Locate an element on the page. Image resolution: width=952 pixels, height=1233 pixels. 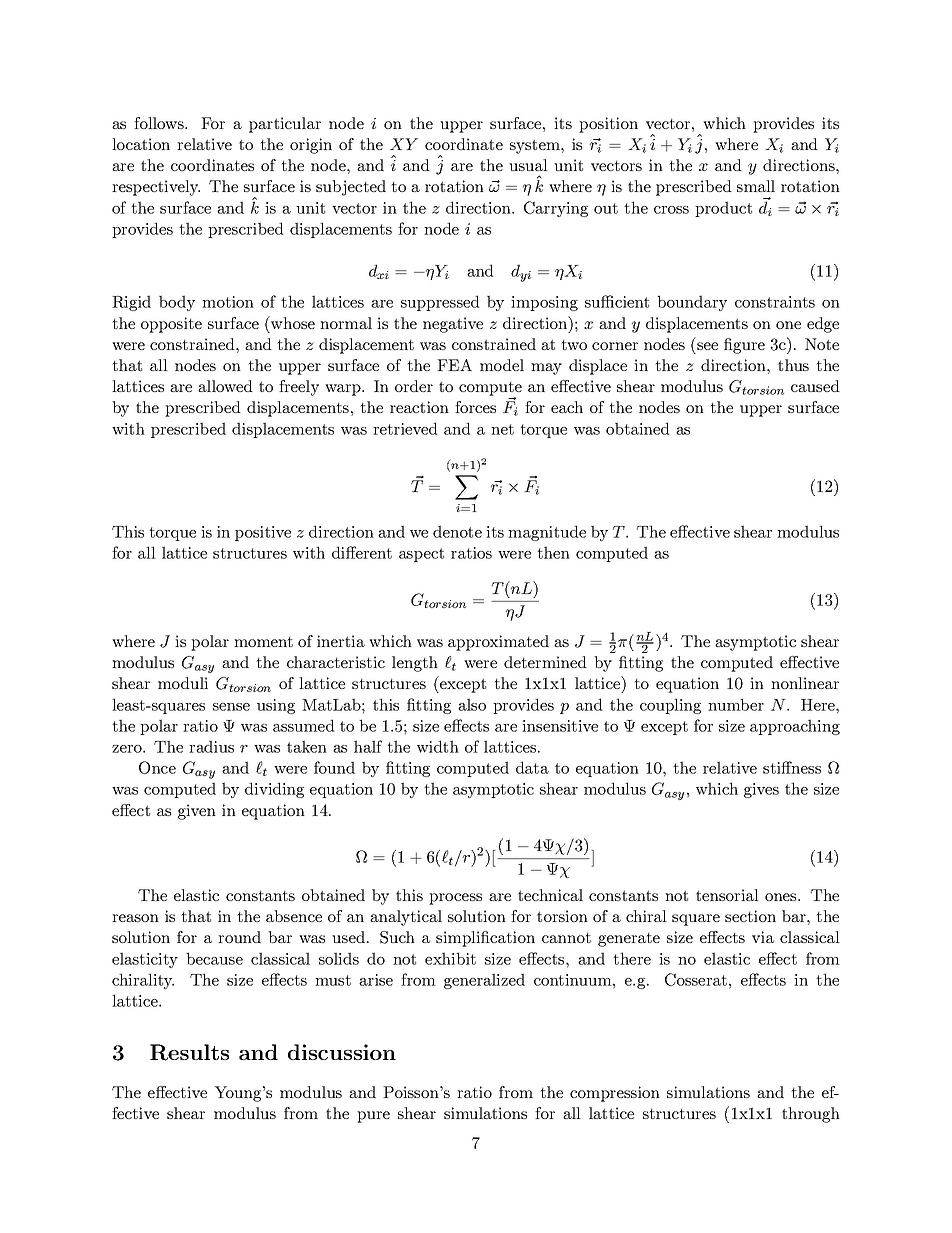
radius is located at coordinates (211, 746).
